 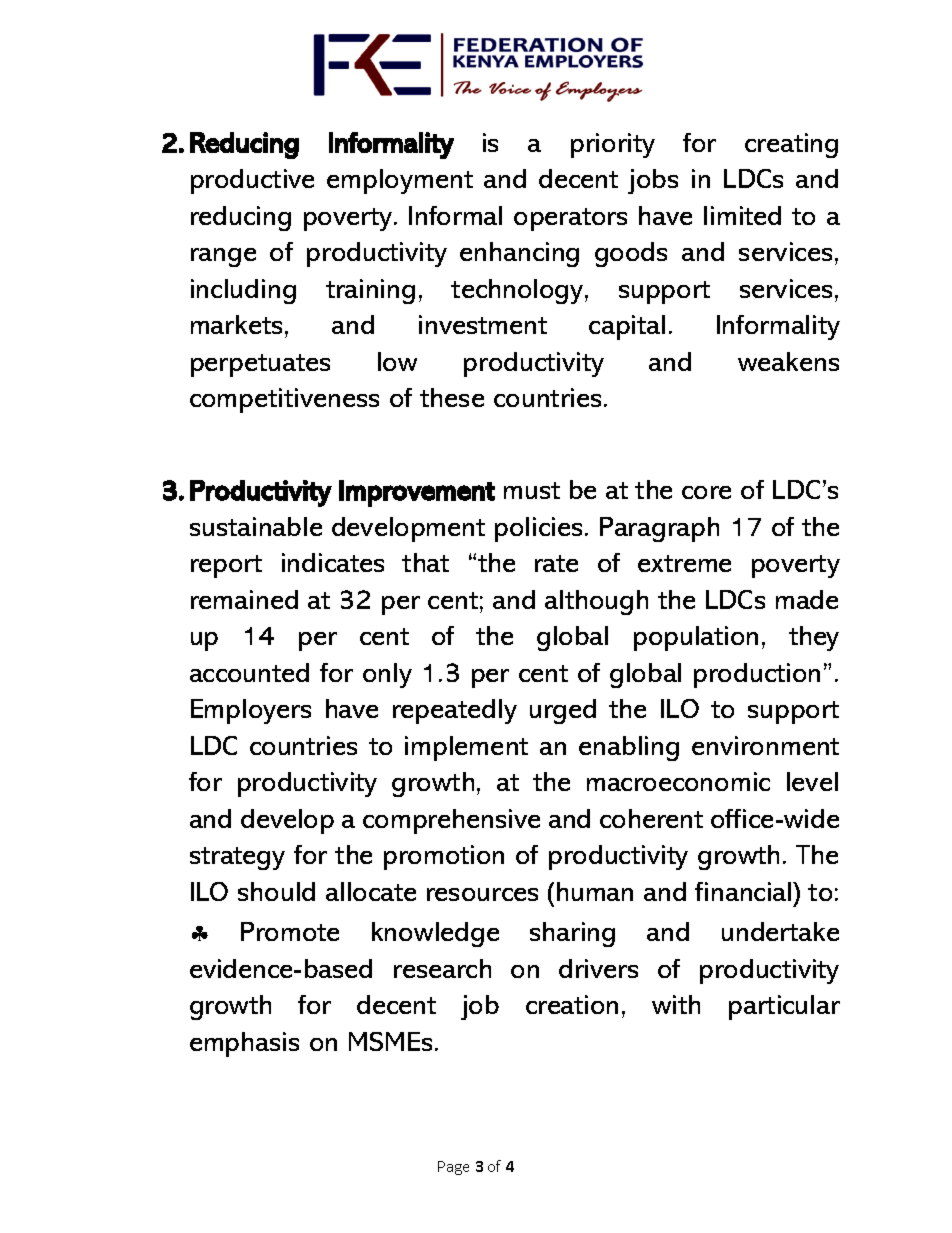 What do you see at coordinates (757, 675) in the screenshot?
I see `production` at bounding box center [757, 675].
